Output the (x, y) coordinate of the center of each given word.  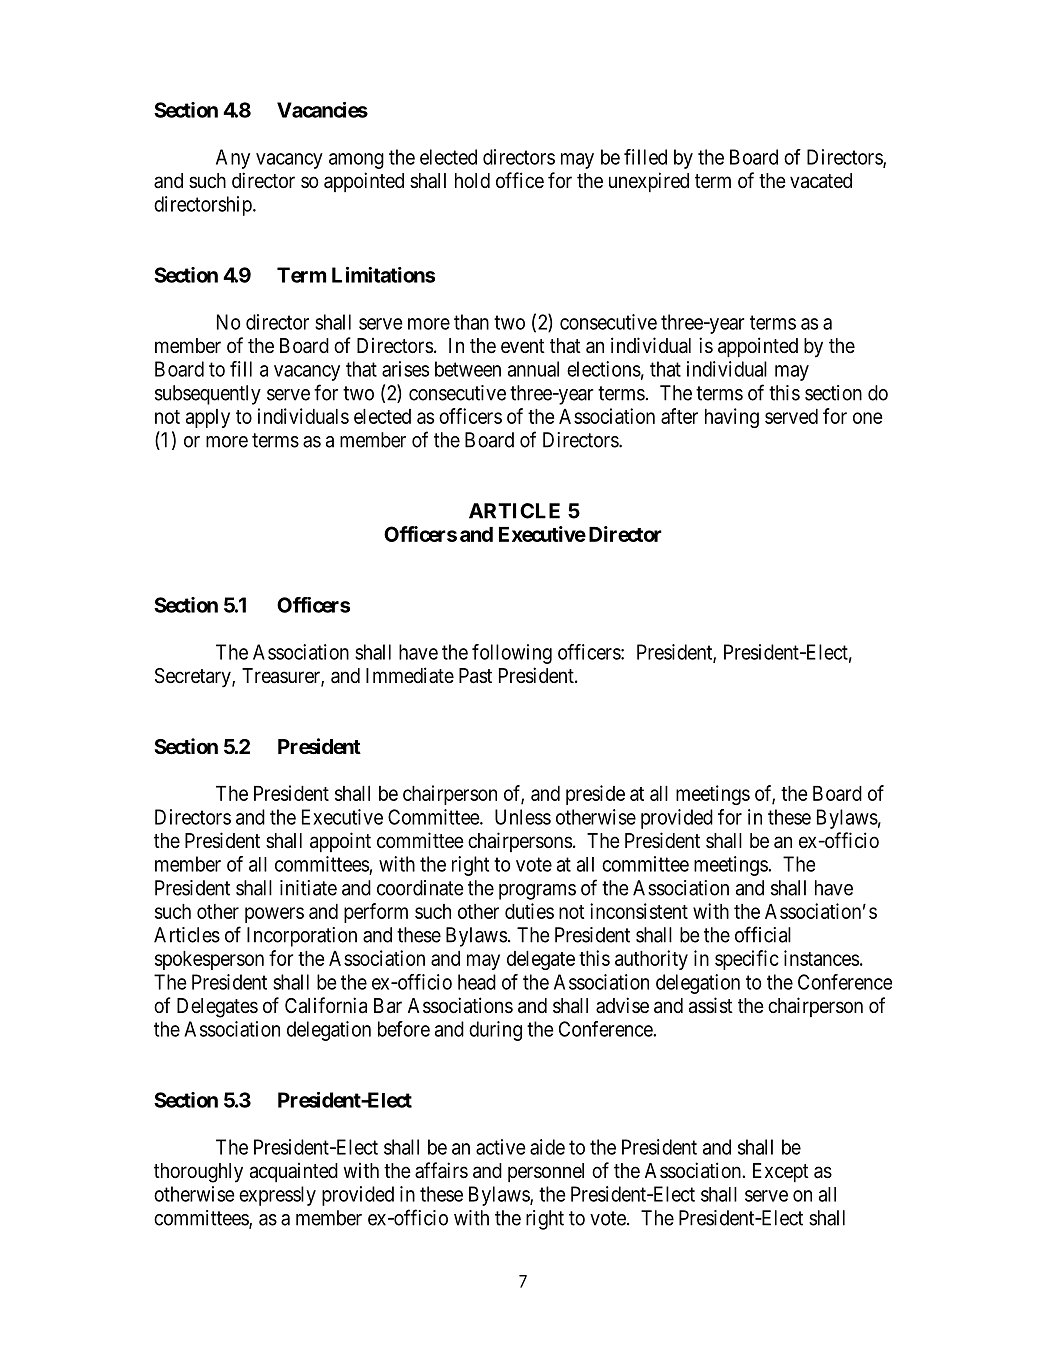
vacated (821, 181)
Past (475, 676)
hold (472, 180)
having (732, 418)
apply (208, 418)
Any (233, 159)
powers (274, 915)
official (763, 934)
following (512, 654)
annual (533, 369)
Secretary (194, 678)
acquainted (294, 1172)
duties (529, 911)
